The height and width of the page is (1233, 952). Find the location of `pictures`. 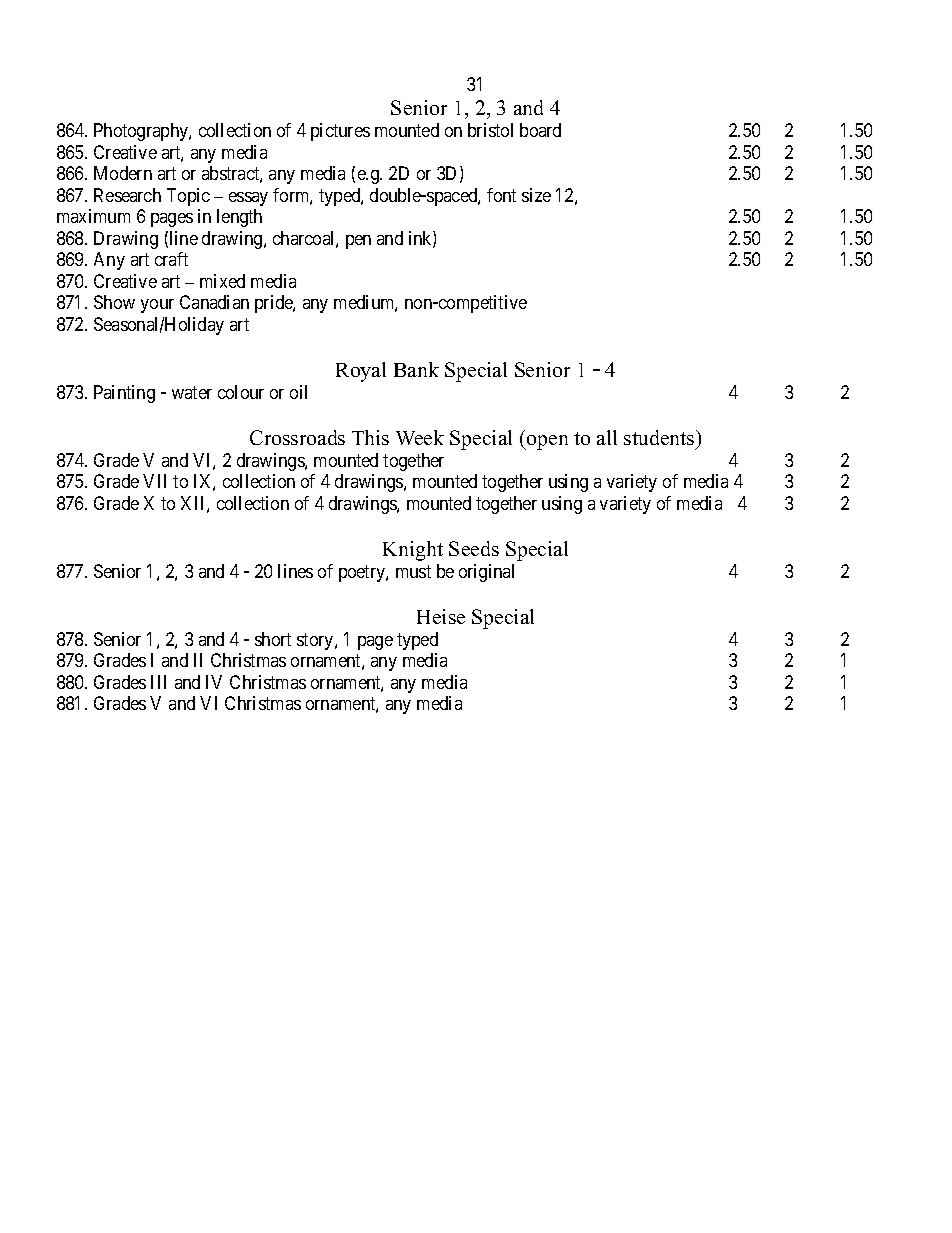

pictures is located at coordinates (340, 132).
